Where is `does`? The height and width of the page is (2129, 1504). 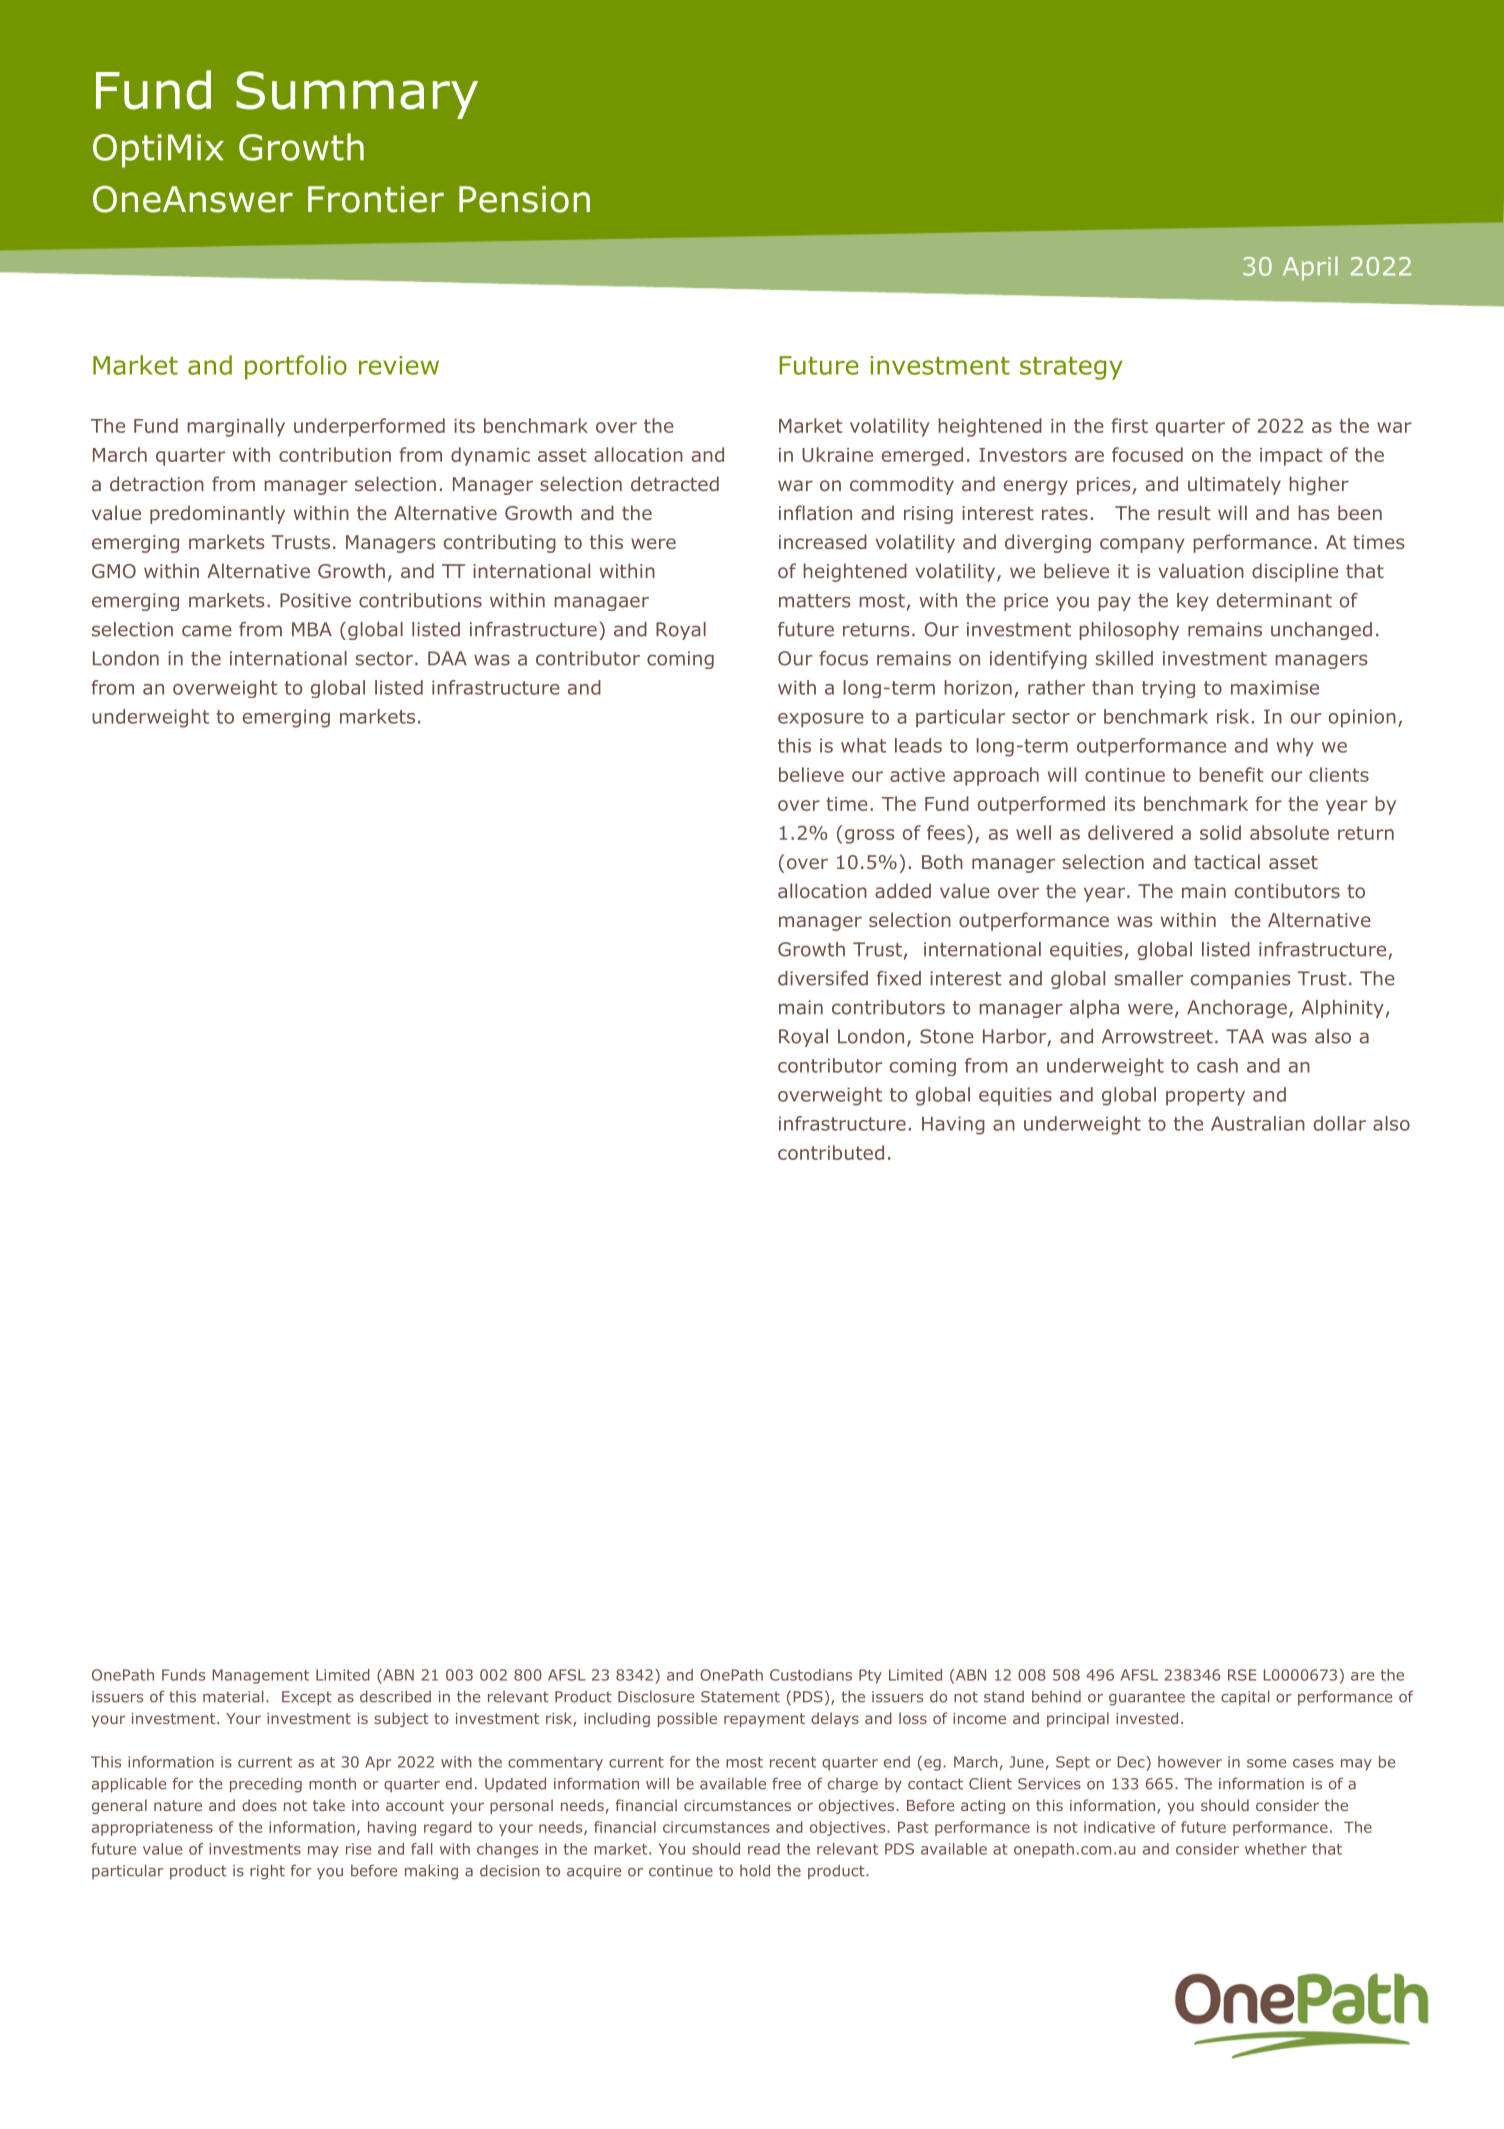
does is located at coordinates (259, 1805).
